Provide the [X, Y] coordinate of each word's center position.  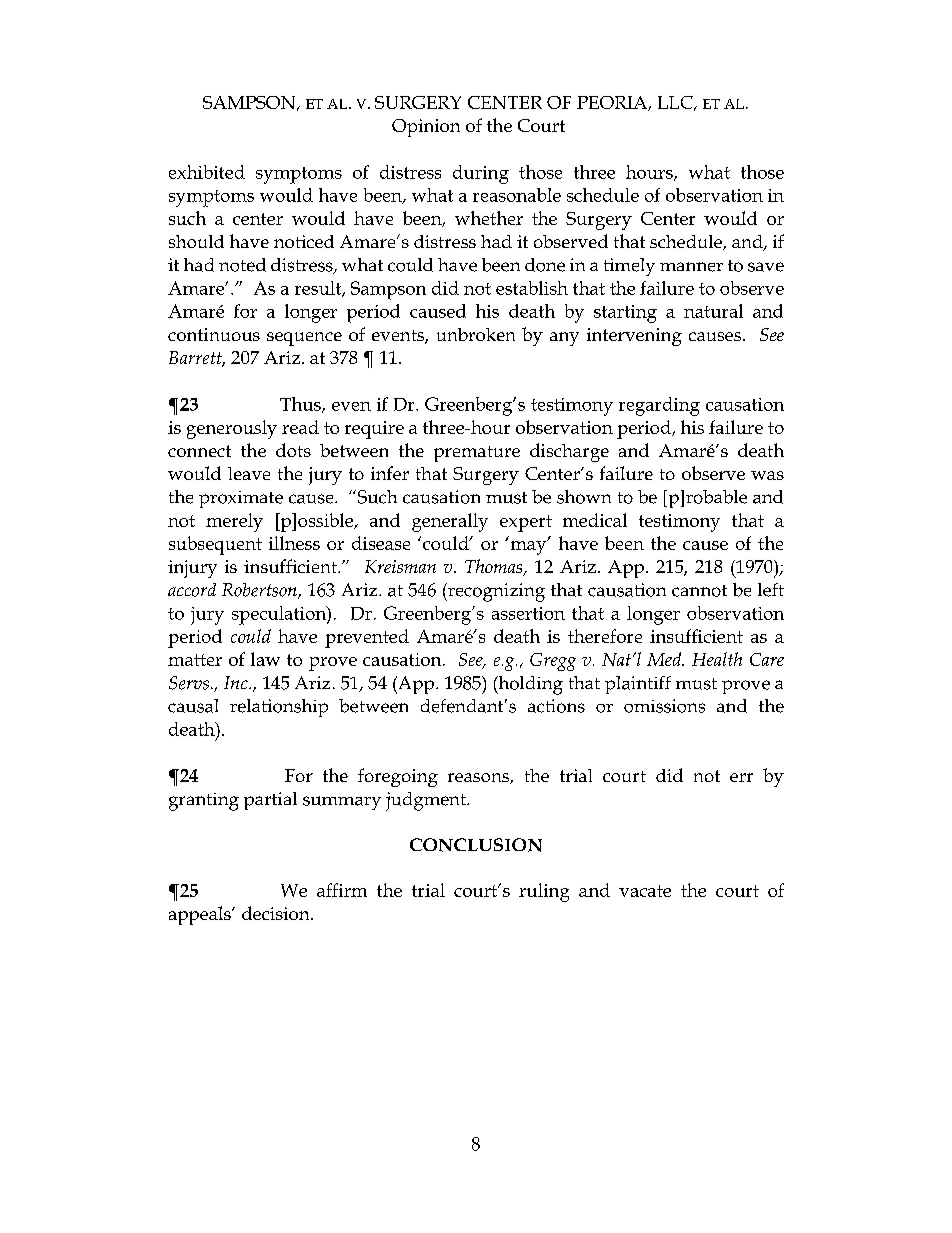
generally [450, 522]
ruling [544, 892]
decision [277, 913]
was [767, 475]
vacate [645, 891]
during [481, 174]
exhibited [207, 172]
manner [691, 267]
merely [234, 522]
